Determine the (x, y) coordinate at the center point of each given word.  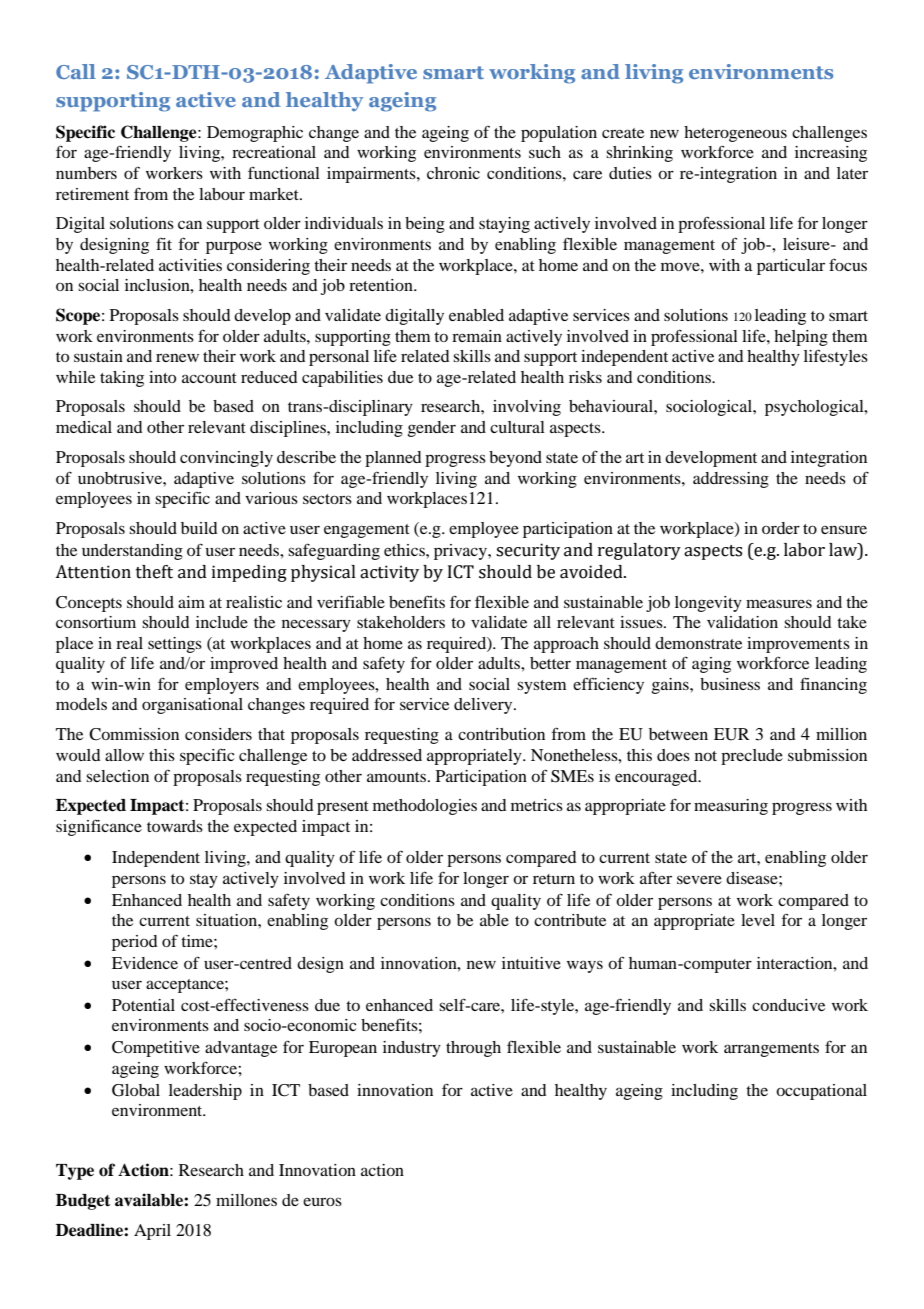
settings (175, 645)
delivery (484, 706)
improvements (798, 645)
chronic (453, 173)
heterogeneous (735, 134)
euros (322, 1201)
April (152, 1232)
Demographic (255, 134)
